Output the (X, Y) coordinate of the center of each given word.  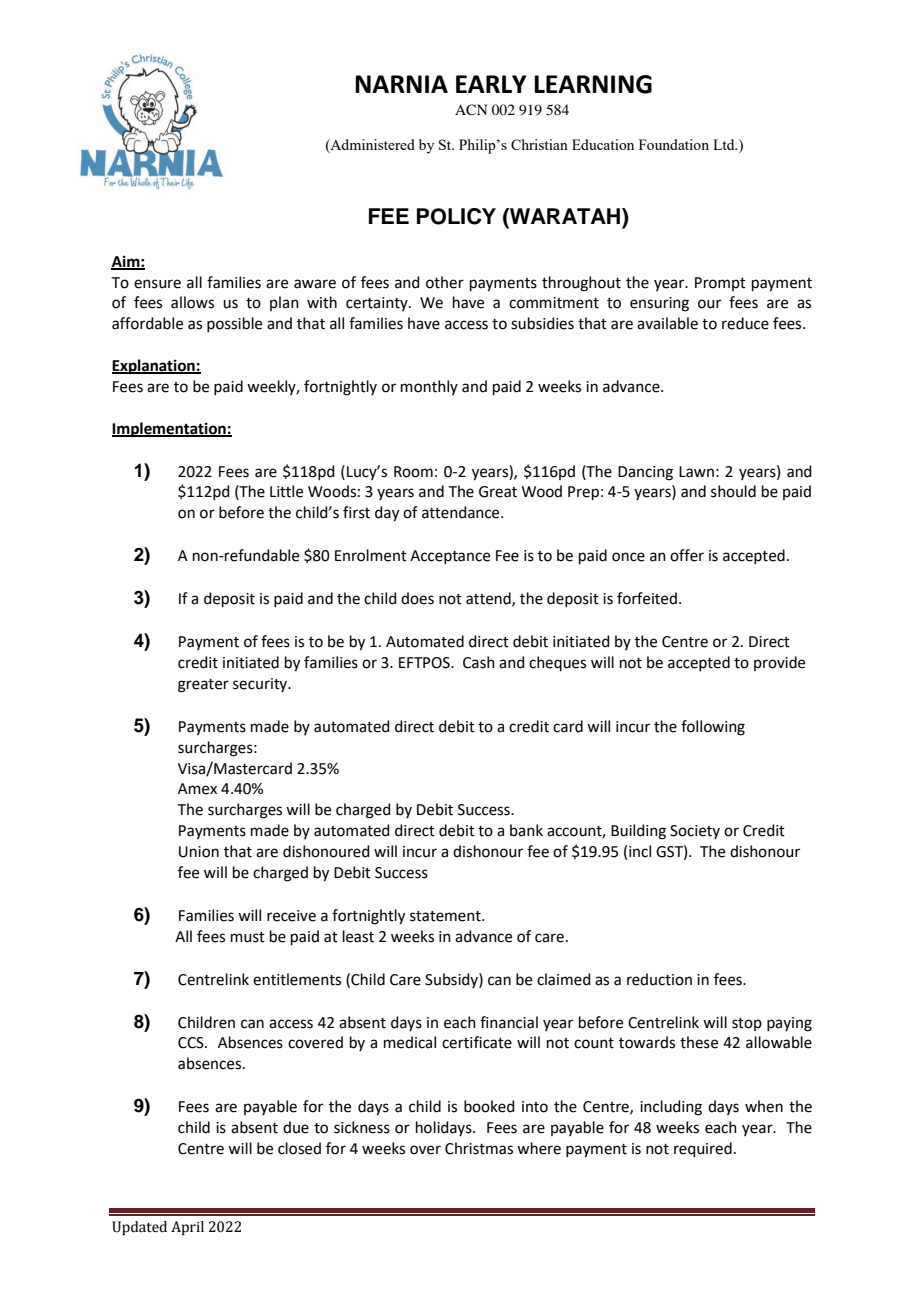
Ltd (725, 144)
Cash (479, 662)
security (261, 685)
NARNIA (401, 84)
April (187, 1228)
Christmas (479, 1148)
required (703, 1149)
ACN (471, 110)
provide (779, 663)
